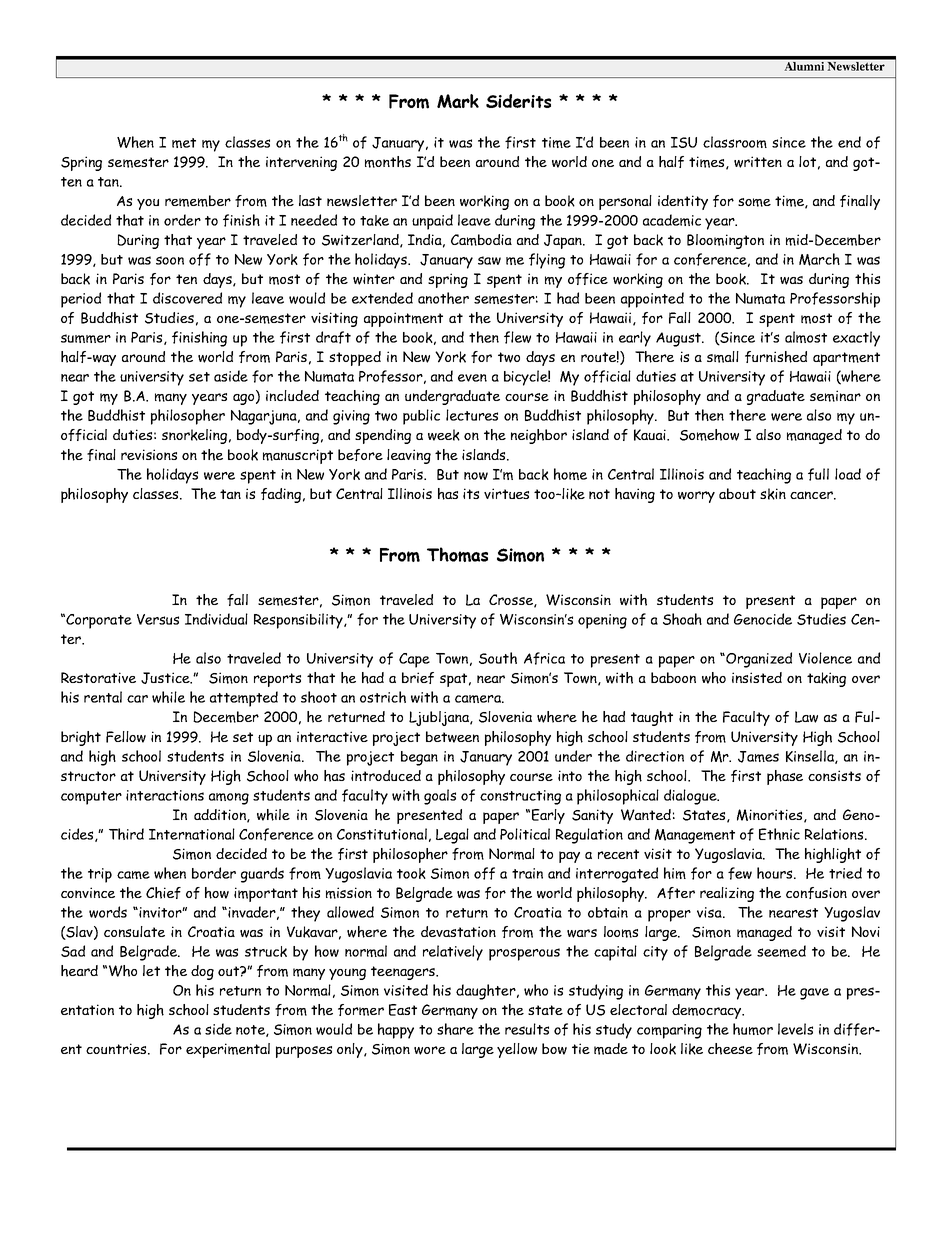 This image has width=952, height=1233. What do you see at coordinates (835, 396) in the image?
I see `seminar` at bounding box center [835, 396].
